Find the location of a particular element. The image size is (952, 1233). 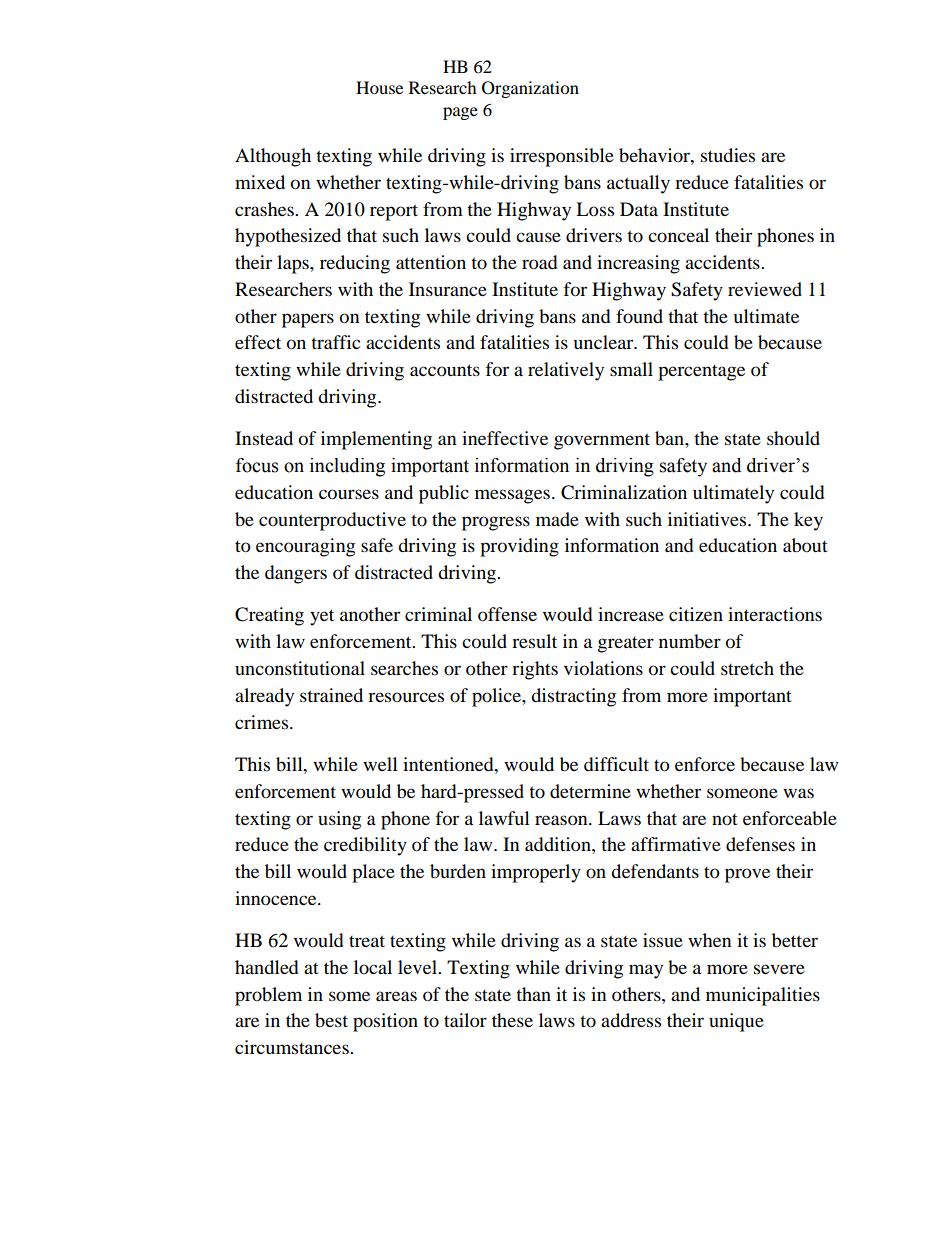

House is located at coordinates (379, 87).
